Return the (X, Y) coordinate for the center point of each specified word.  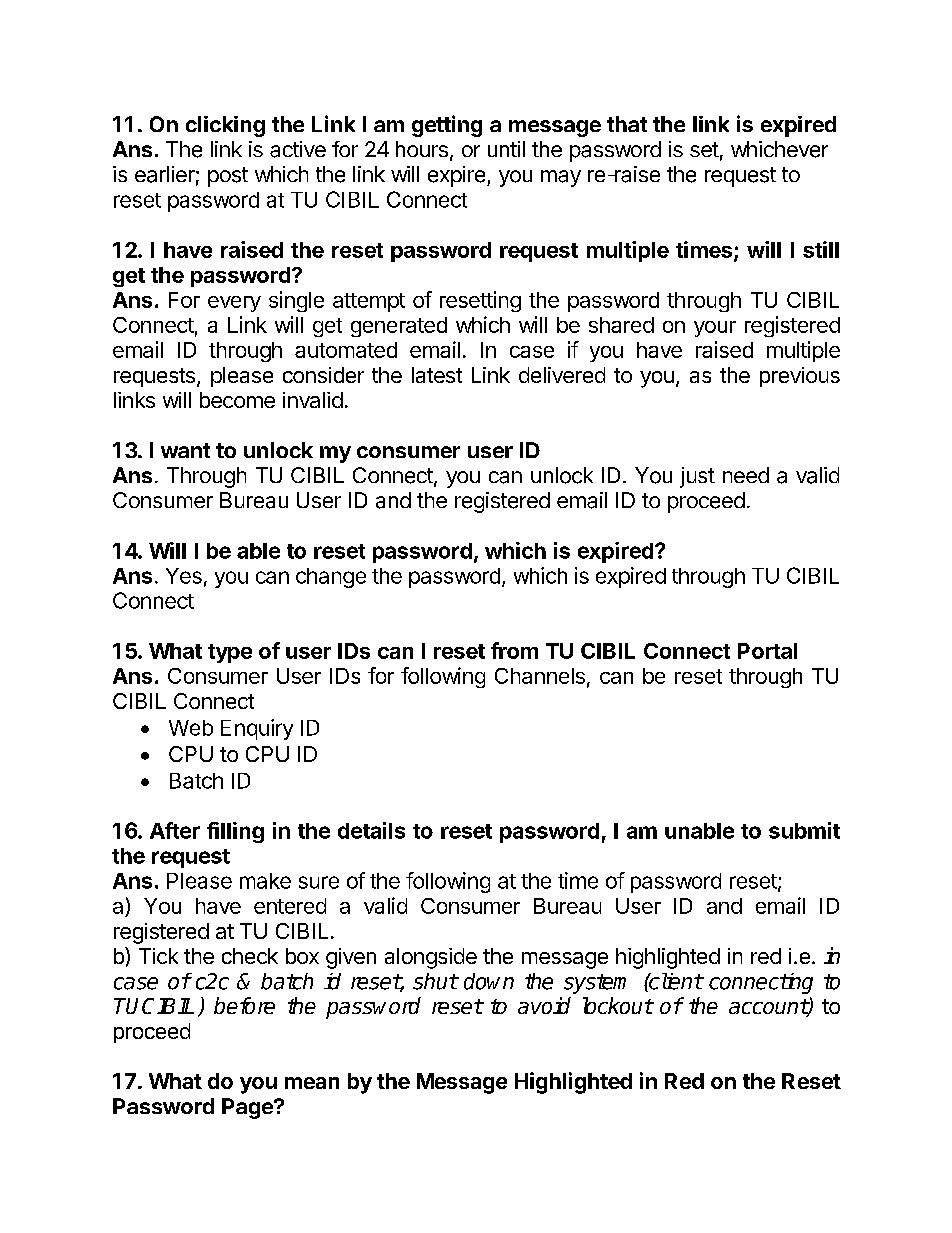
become (237, 400)
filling (235, 832)
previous (800, 377)
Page (248, 1108)
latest (437, 375)
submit (804, 830)
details (371, 830)
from (514, 650)
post (228, 177)
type (230, 653)
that (627, 124)
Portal (767, 651)
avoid (544, 1005)
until (506, 149)
